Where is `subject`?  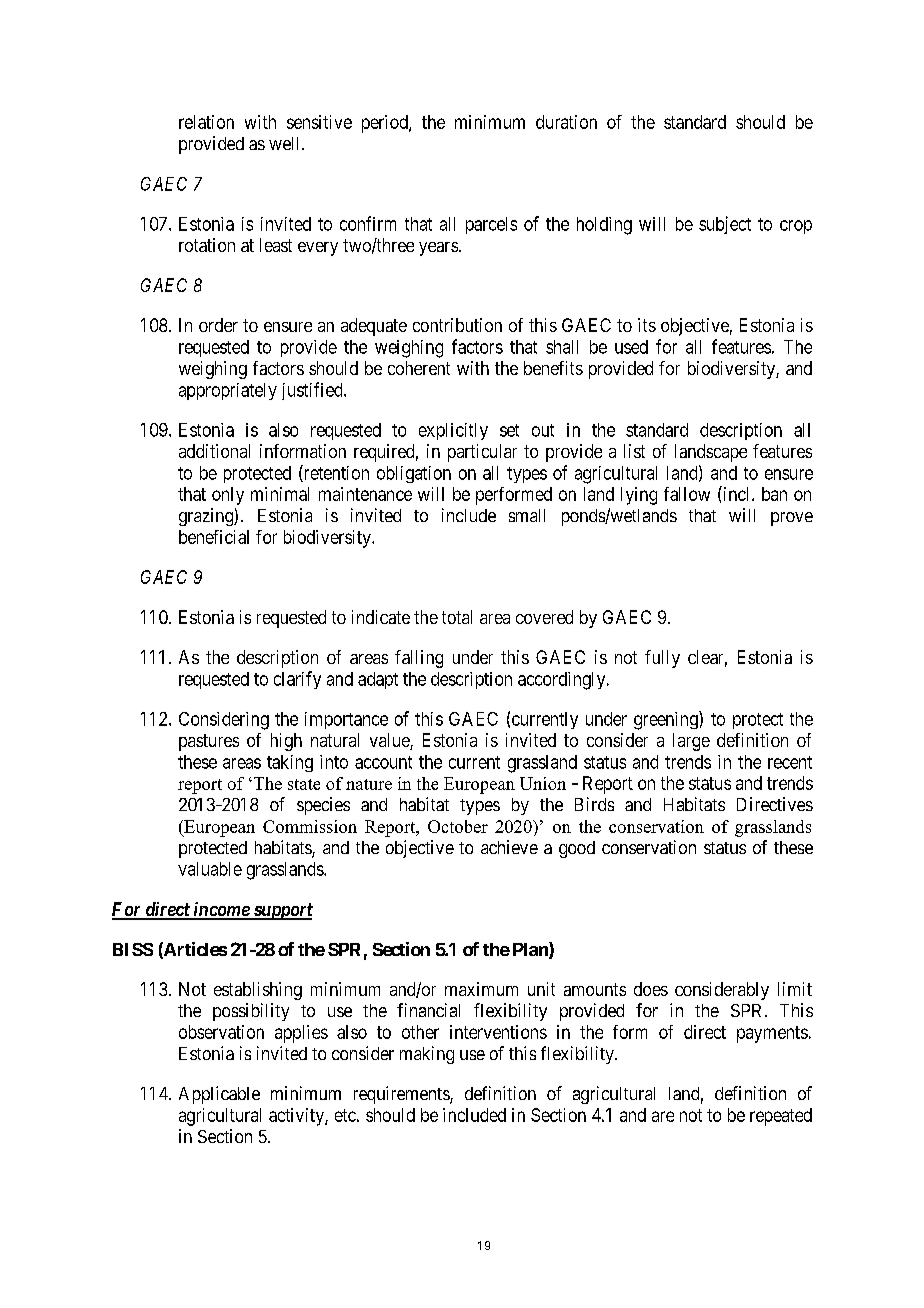
subject is located at coordinates (725, 225).
